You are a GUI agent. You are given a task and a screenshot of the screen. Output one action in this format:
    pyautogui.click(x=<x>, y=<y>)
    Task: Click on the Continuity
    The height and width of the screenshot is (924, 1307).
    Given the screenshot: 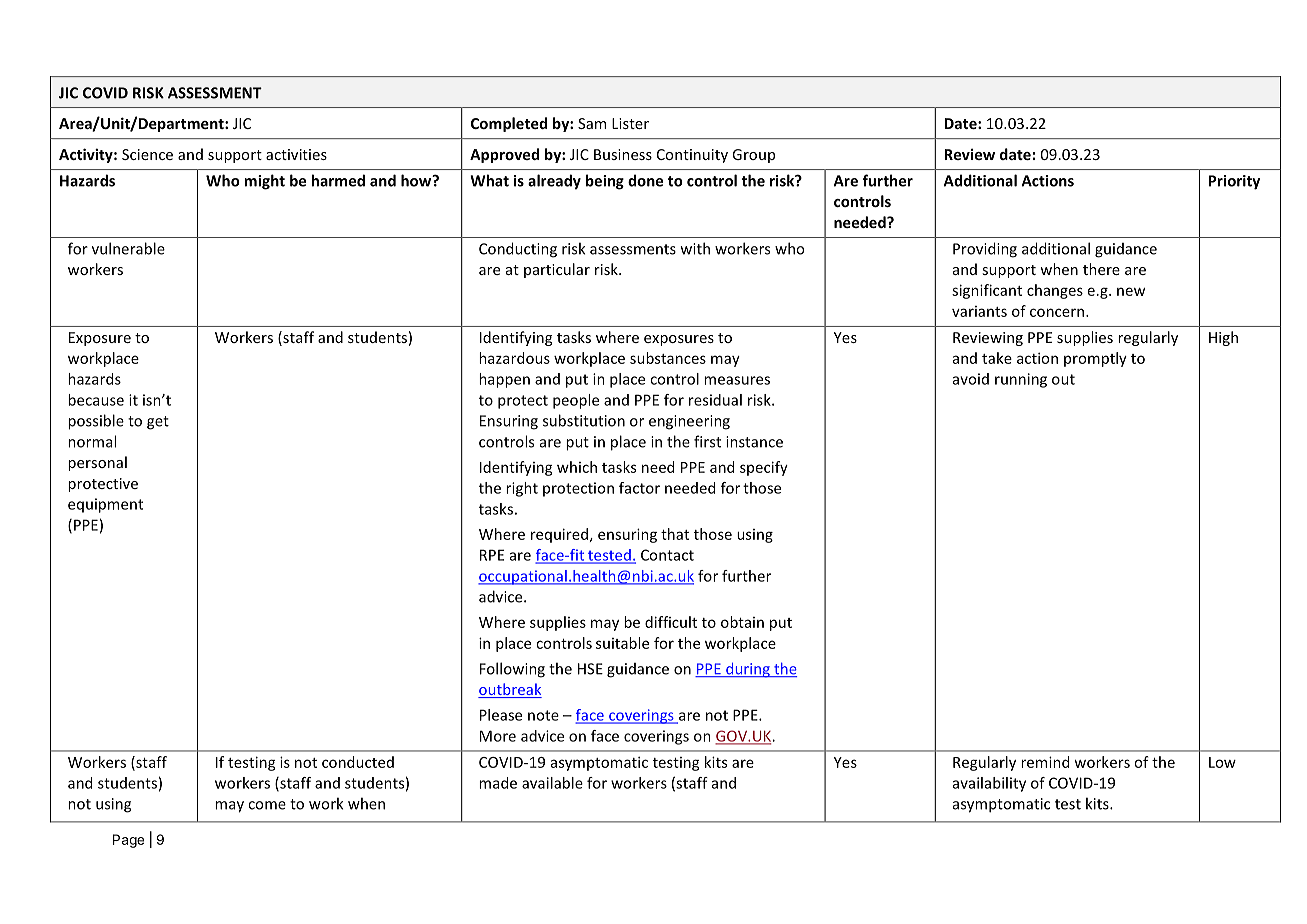 What is the action you would take?
    pyautogui.click(x=692, y=156)
